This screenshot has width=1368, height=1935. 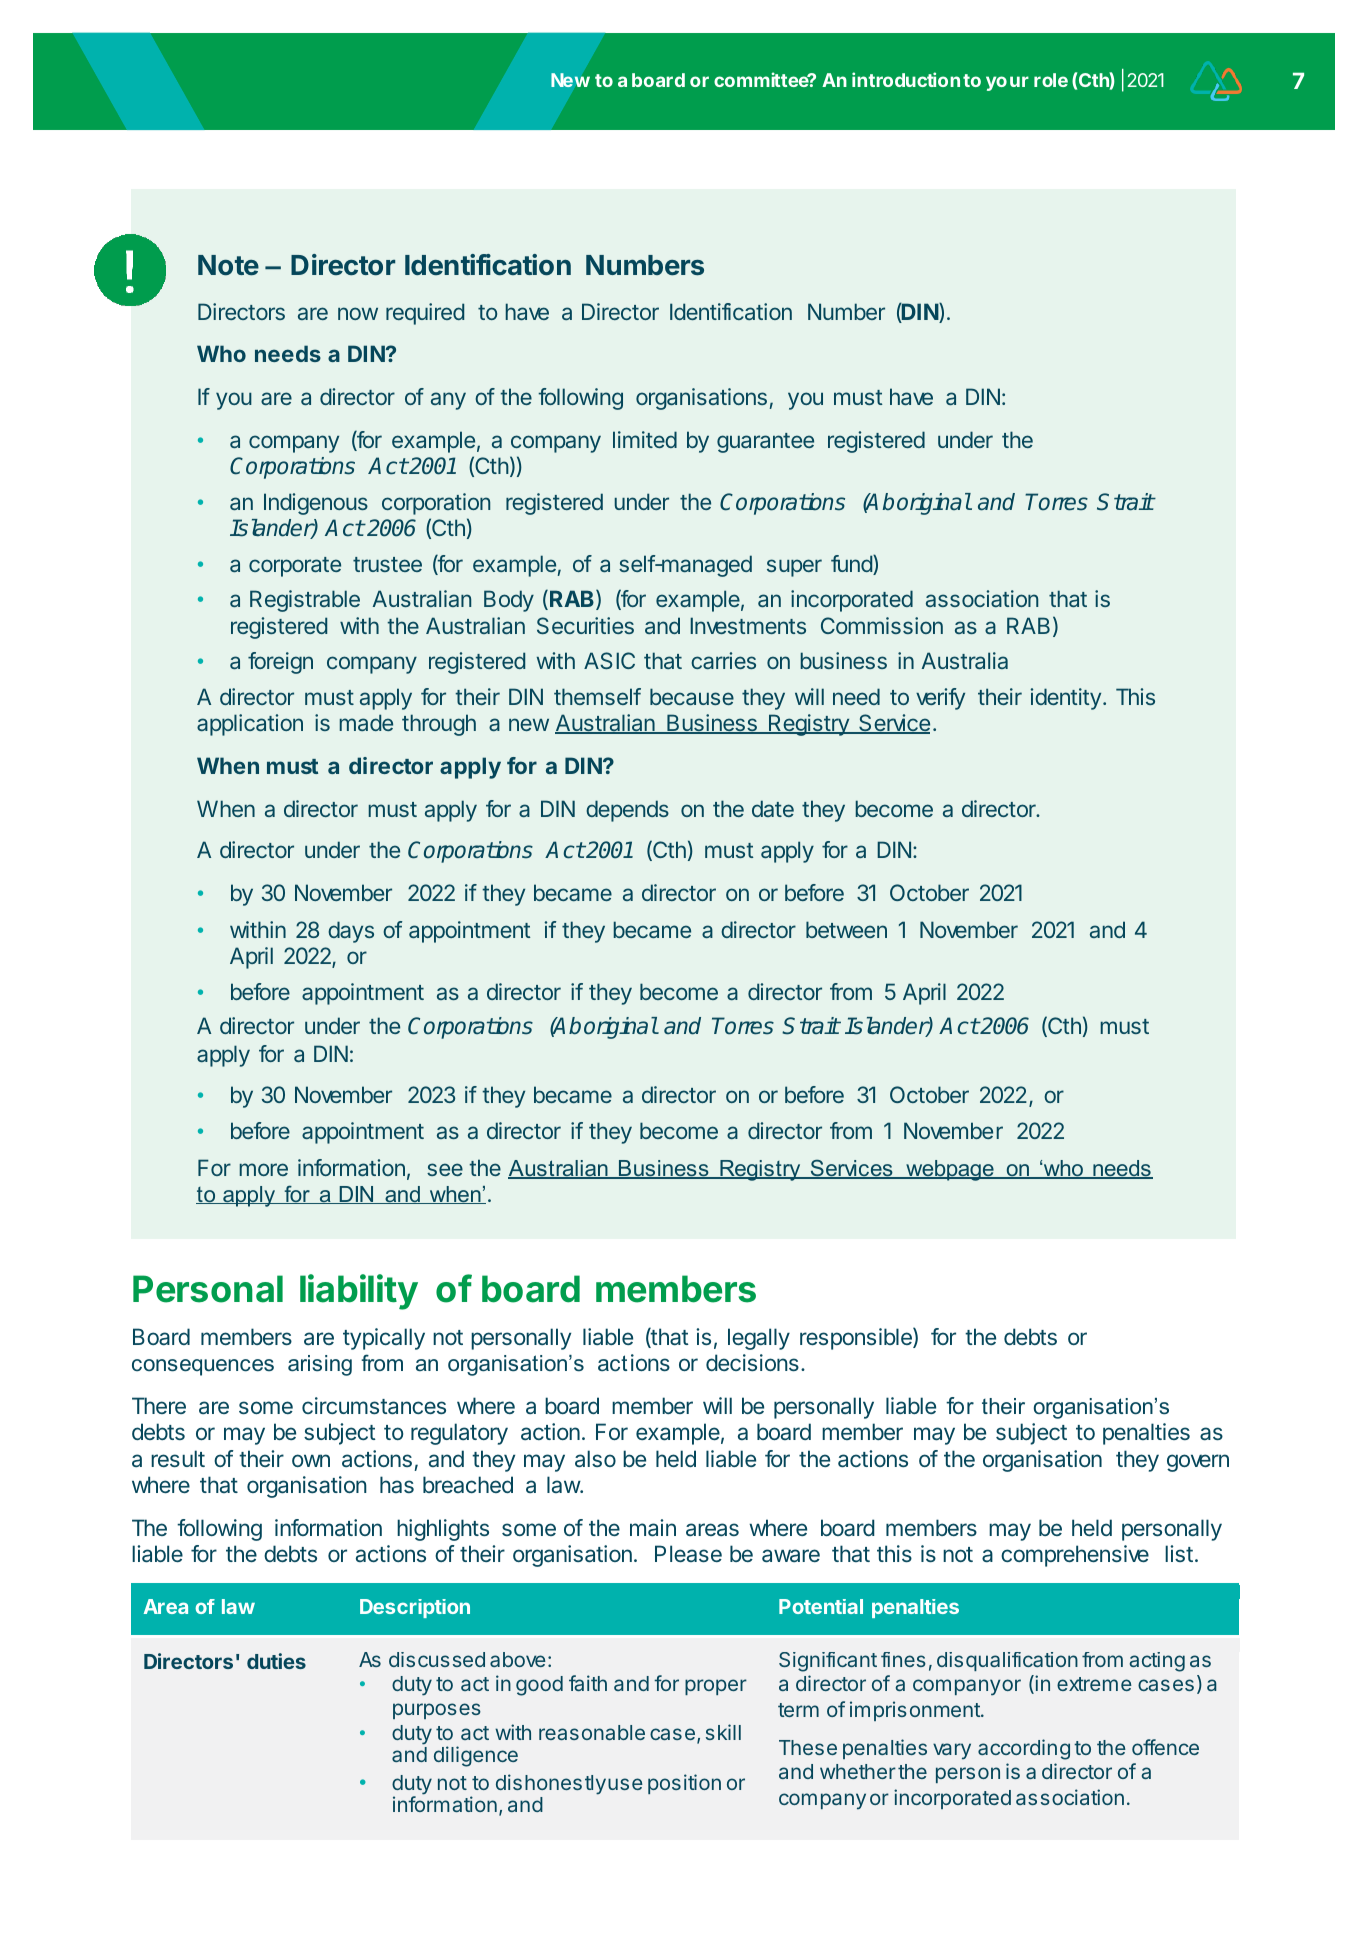 I want to click on because, so click(x=692, y=696).
